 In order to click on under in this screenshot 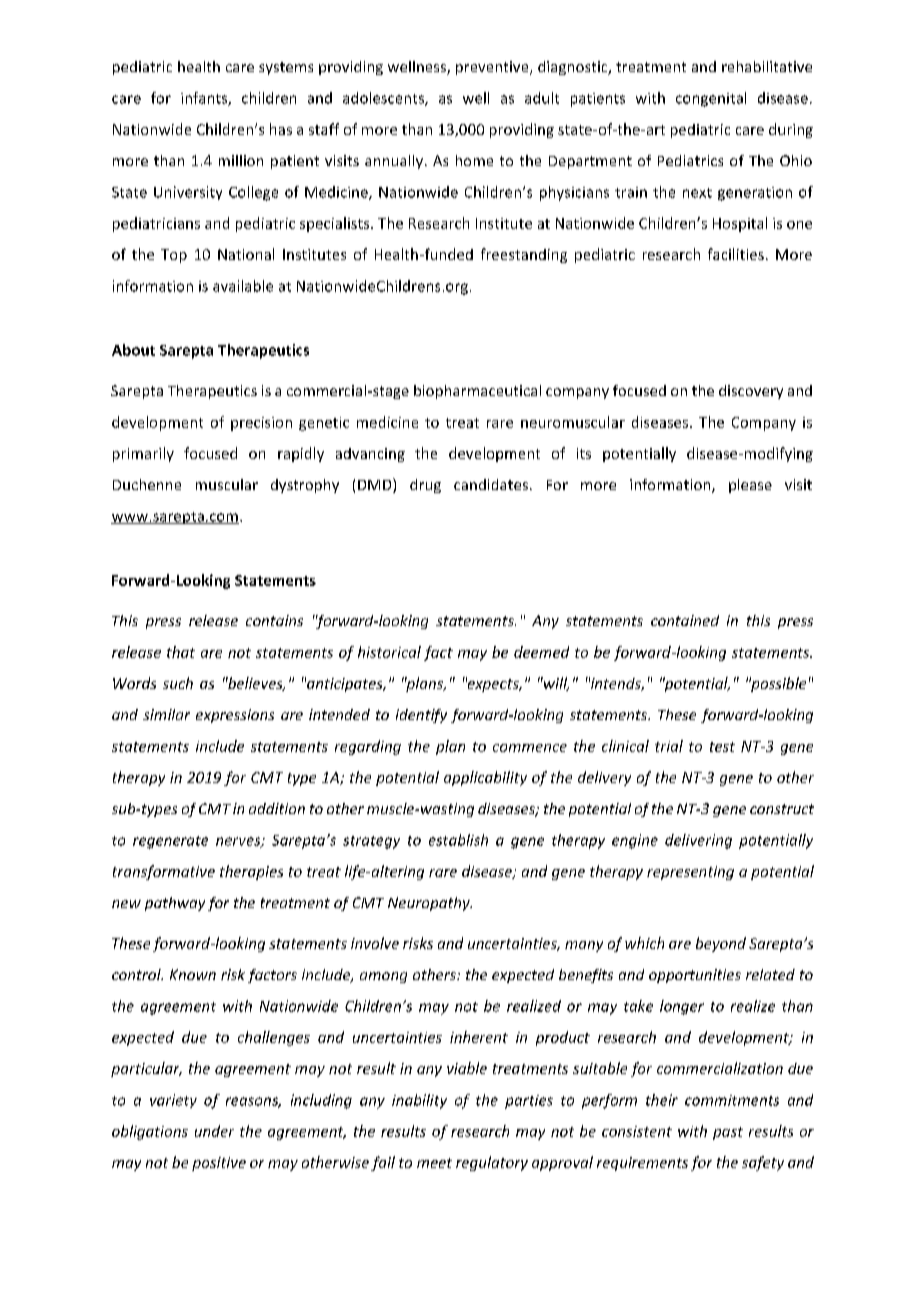, I will do `click(214, 1131)`.
